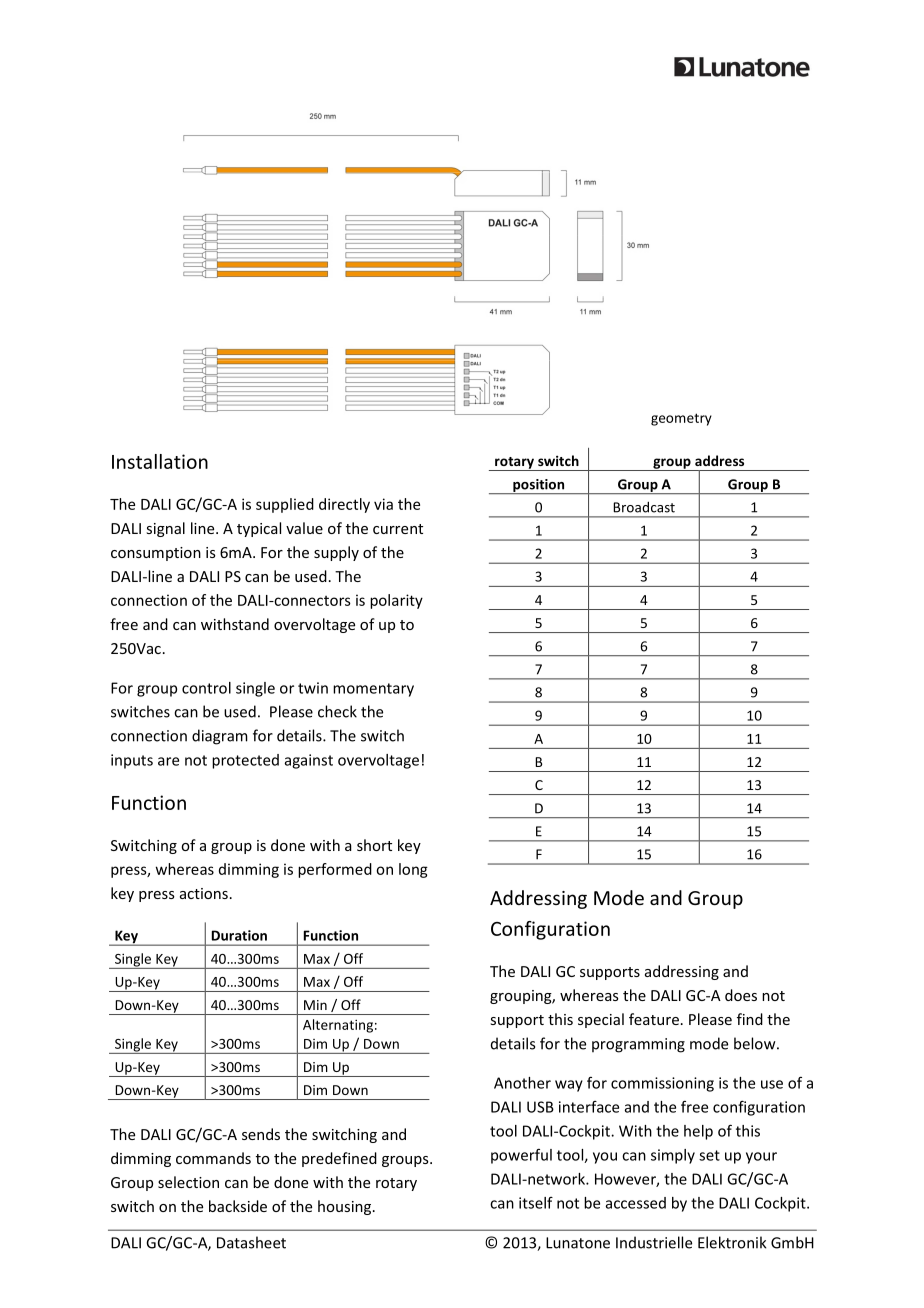 The height and width of the screenshot is (1308, 924). I want to click on Installation, so click(160, 461).
